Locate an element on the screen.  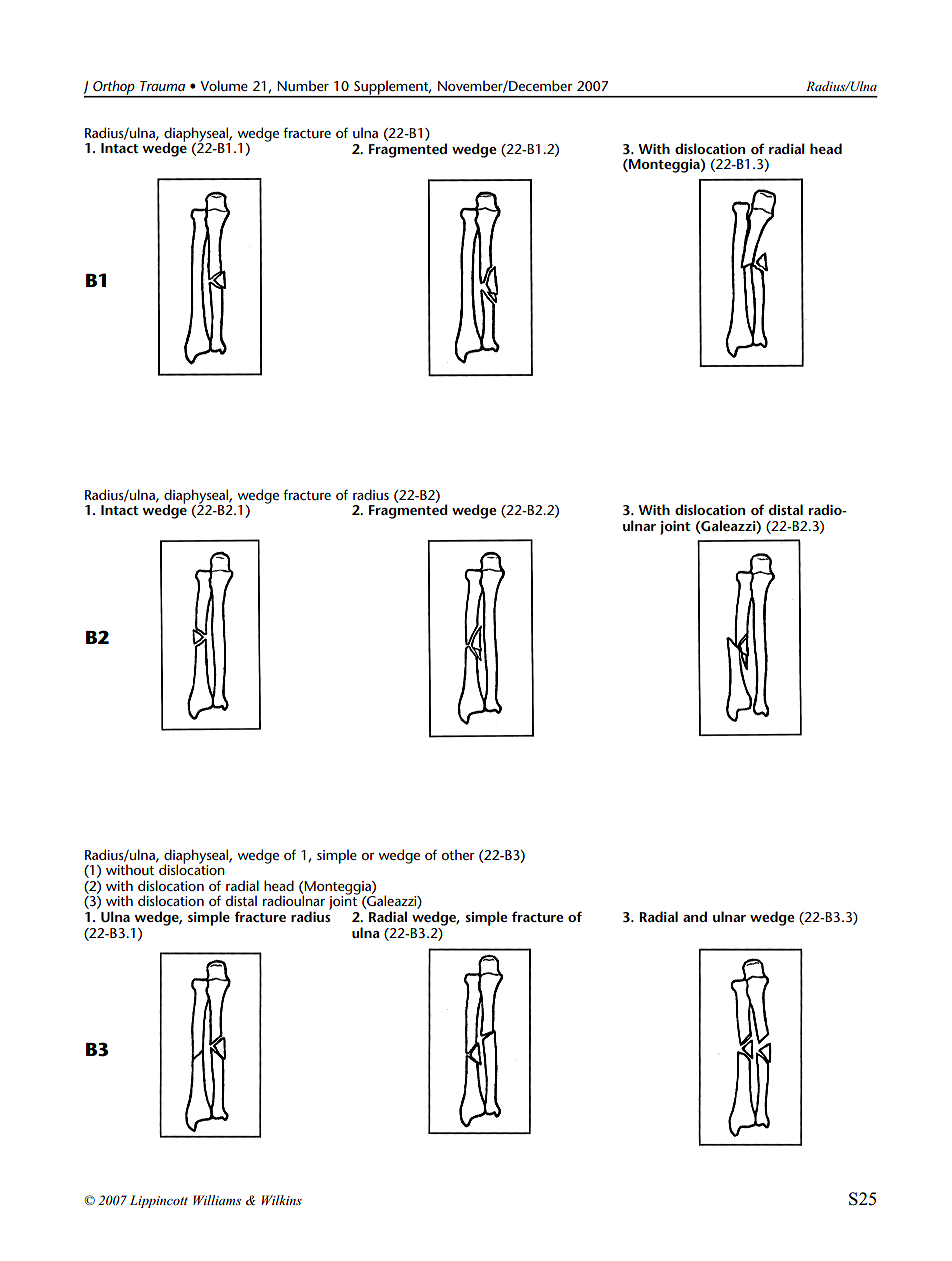
Williams is located at coordinates (217, 1200).
